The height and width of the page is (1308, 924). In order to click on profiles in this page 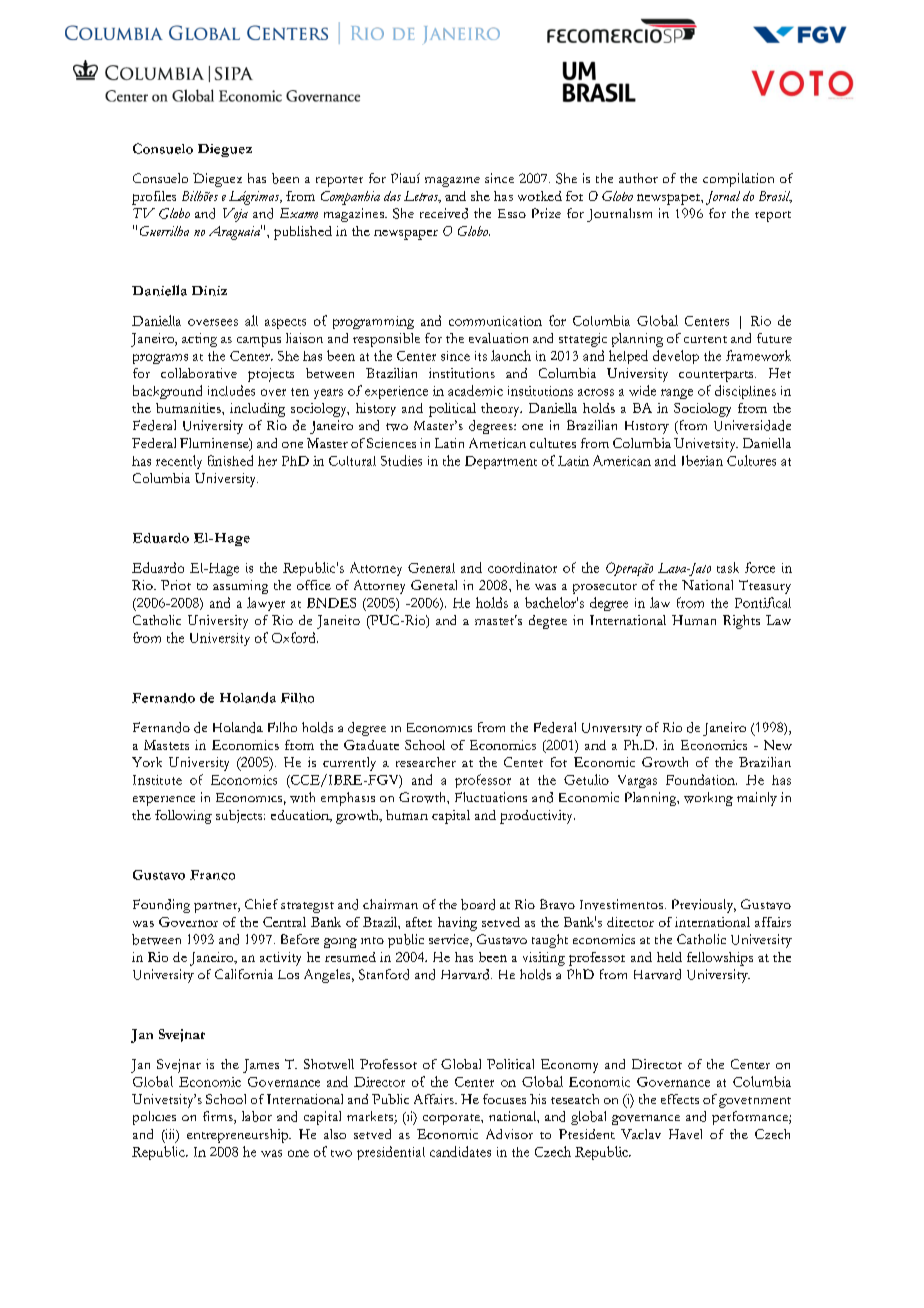, I will do `click(154, 198)`.
